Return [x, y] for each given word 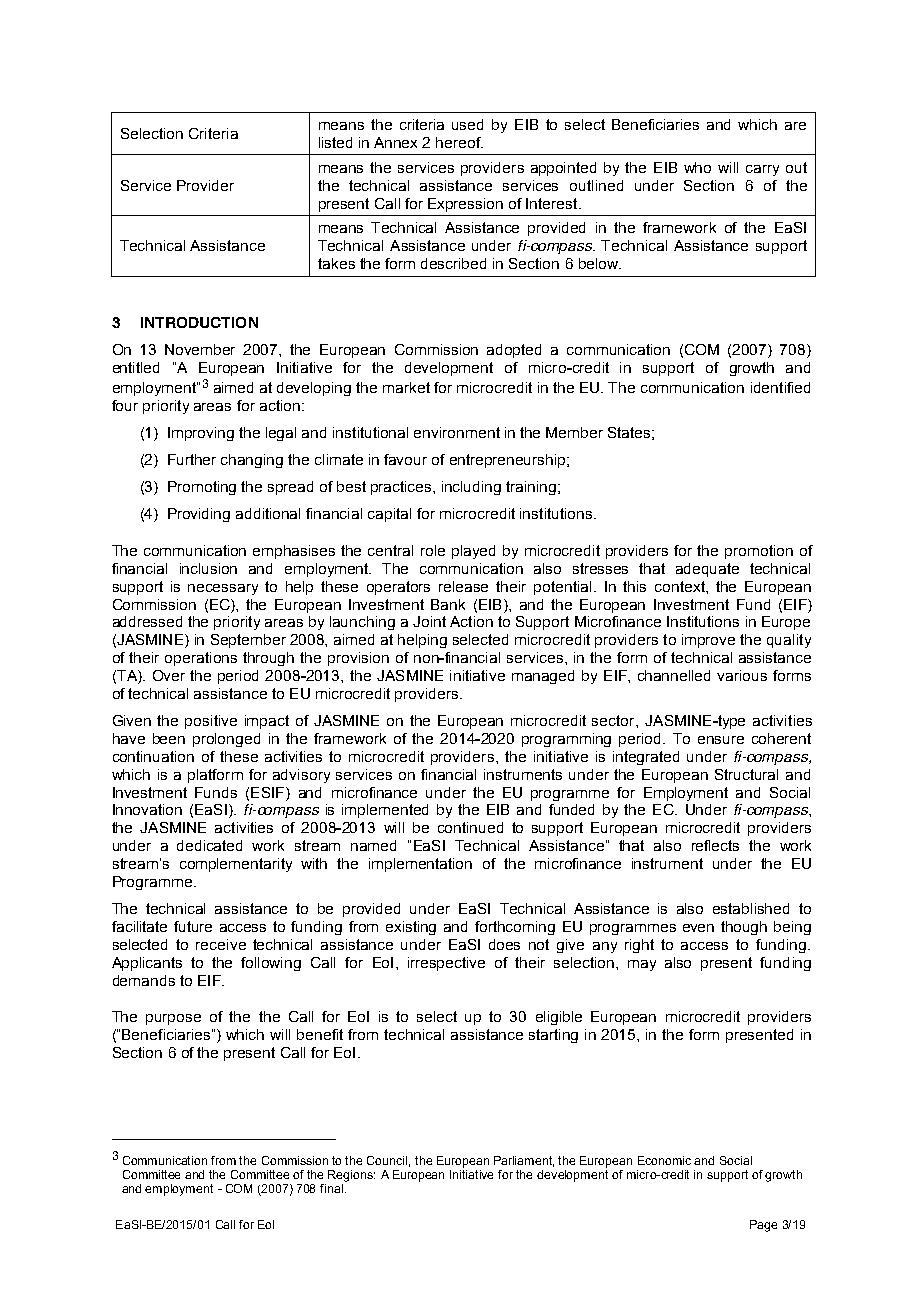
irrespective [446, 964]
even [698, 928]
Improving [201, 434]
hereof [459, 142]
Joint [429, 621]
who [697, 167]
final [331, 1188]
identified [780, 387]
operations [201, 659]
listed [335, 142]
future [193, 926]
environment [457, 432]
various [742, 675]
